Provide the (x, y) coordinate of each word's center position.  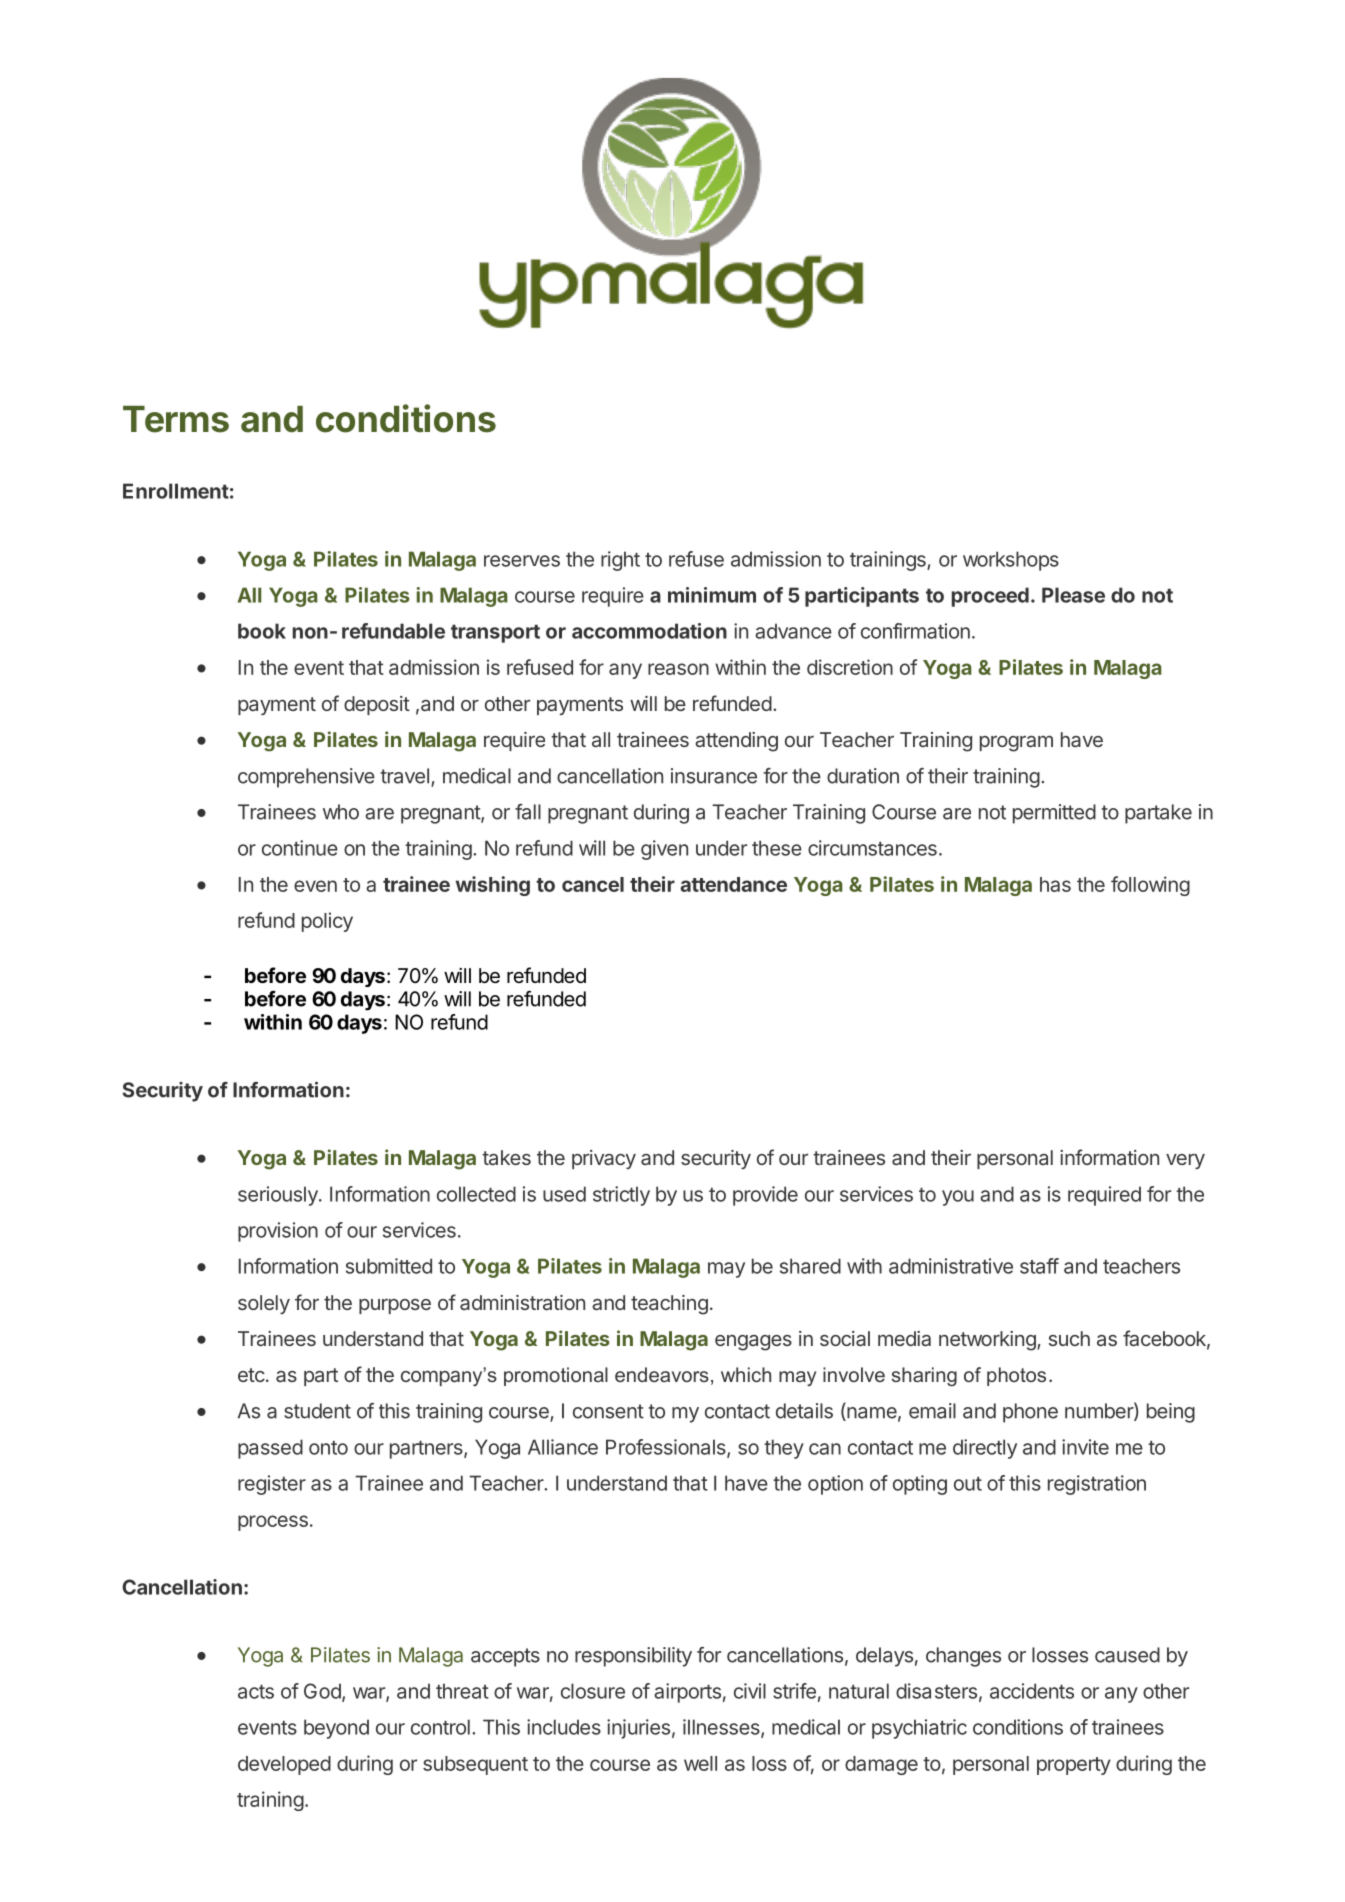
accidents (1032, 1691)
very (1185, 1161)
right (620, 561)
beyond (336, 1729)
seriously (279, 1196)
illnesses (722, 1728)
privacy (604, 1159)
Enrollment (176, 491)
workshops (1011, 561)
